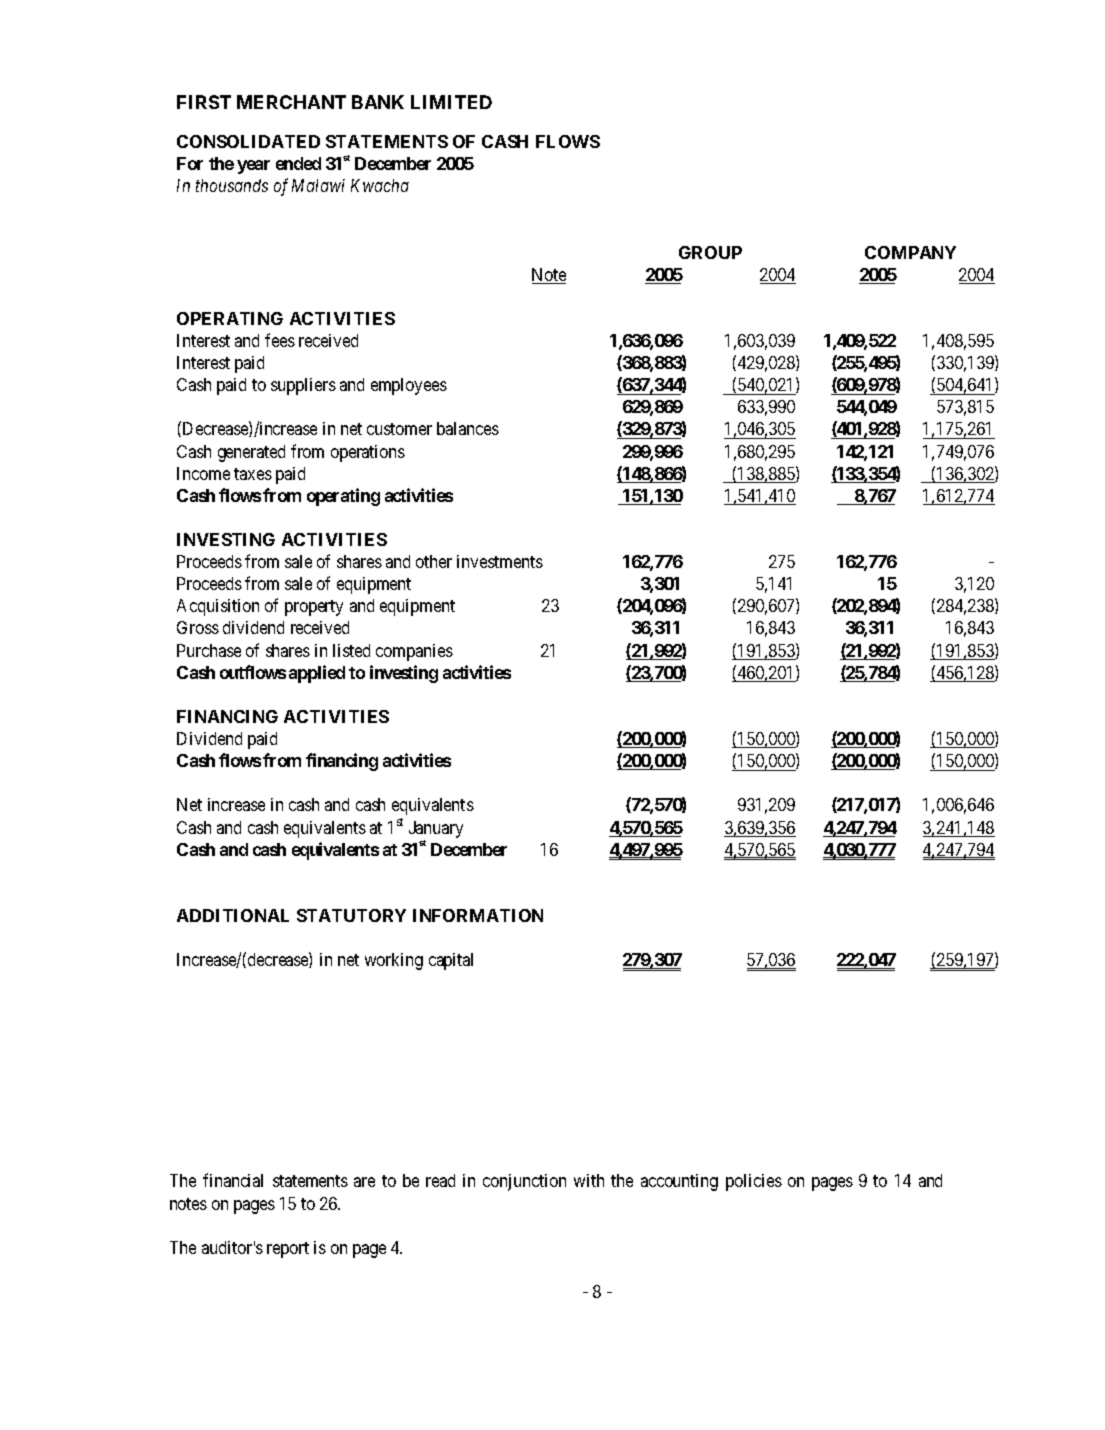 The width and height of the screenshot is (1105, 1430). Describe the element at coordinates (468, 428) in the screenshot. I see `balances` at that location.
